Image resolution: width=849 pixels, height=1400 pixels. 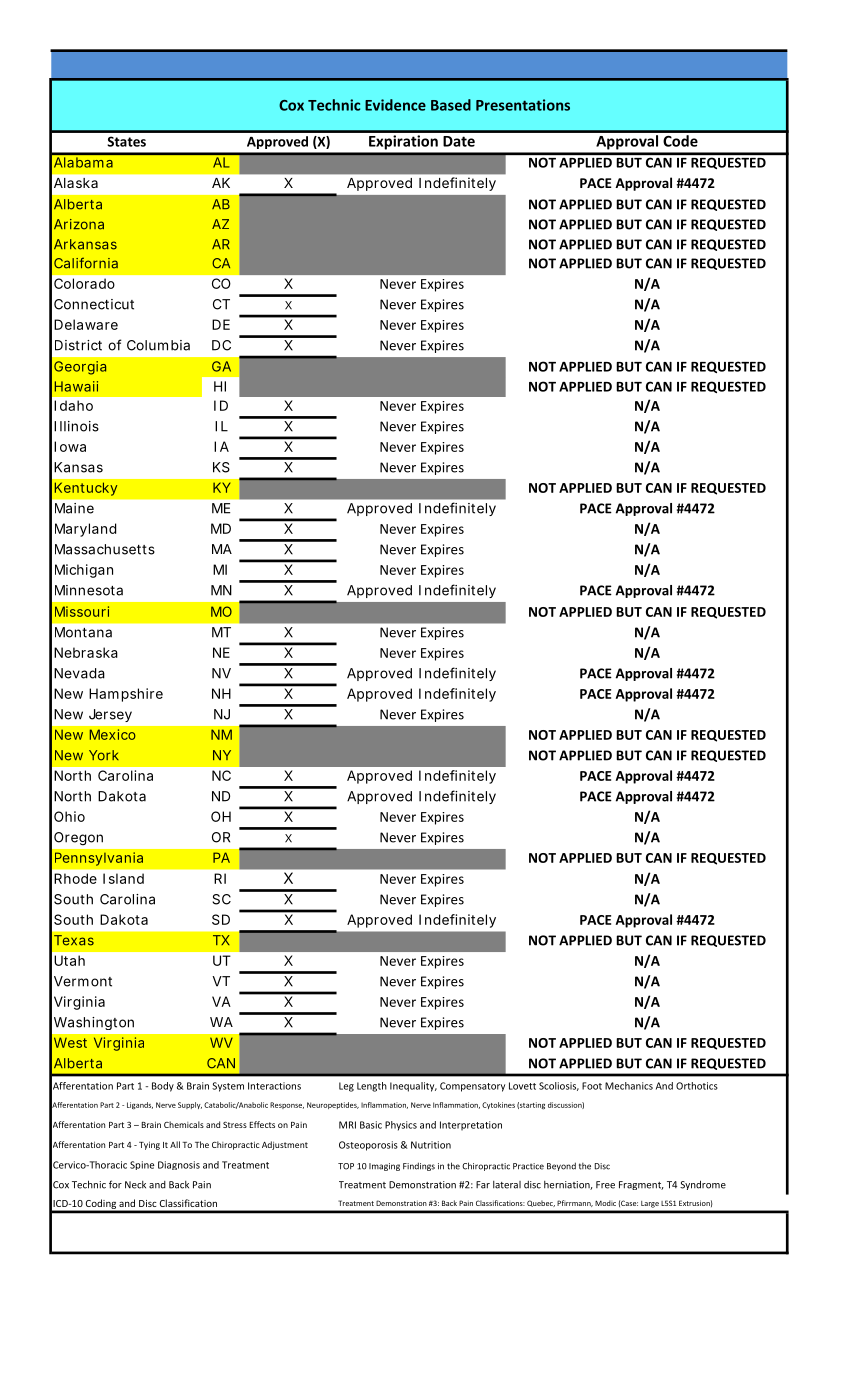 What do you see at coordinates (158, 345) in the screenshot?
I see `Columbia` at bounding box center [158, 345].
